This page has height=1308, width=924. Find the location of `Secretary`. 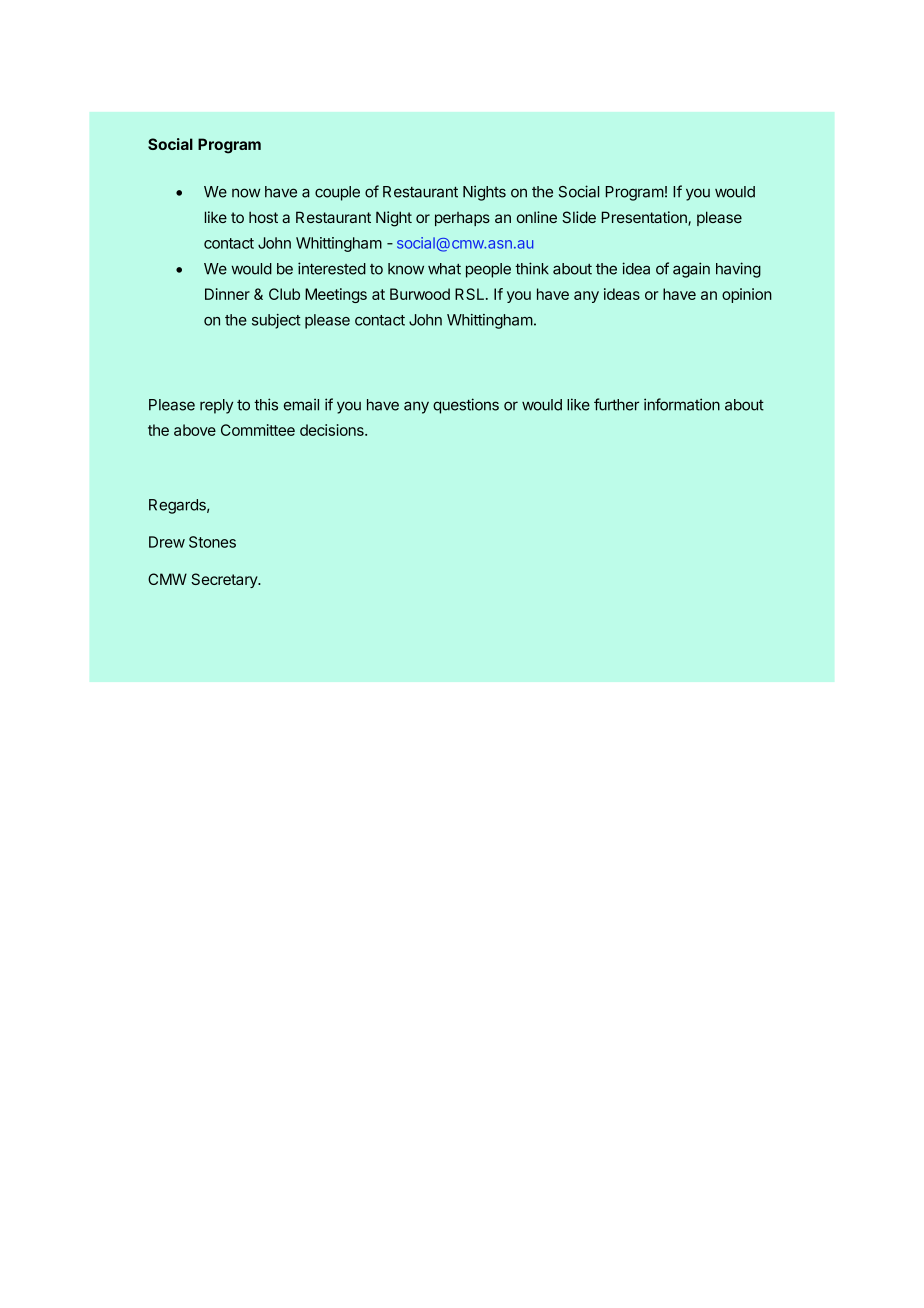

Secretary is located at coordinates (225, 580).
